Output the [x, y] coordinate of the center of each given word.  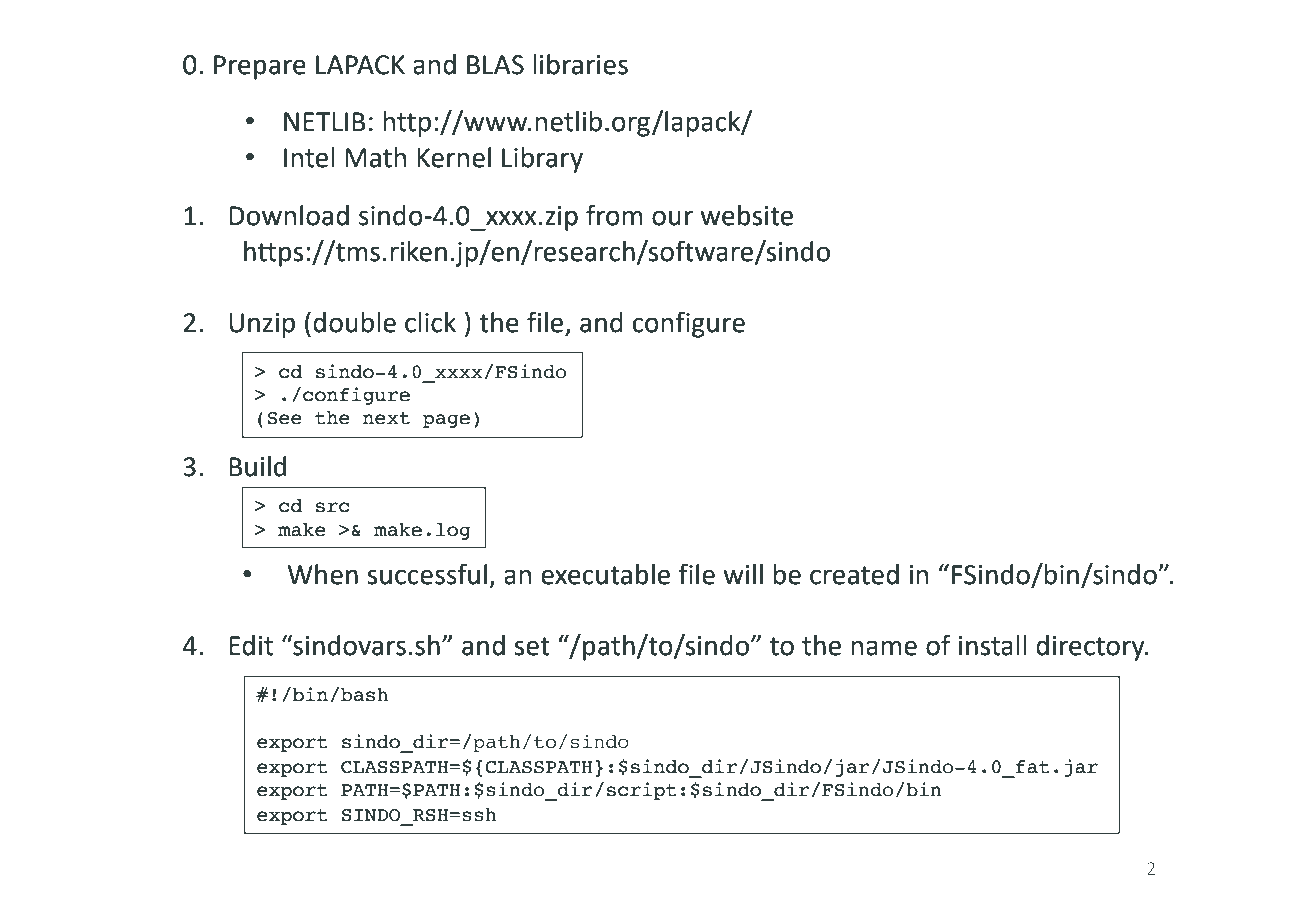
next [386, 418]
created [854, 574]
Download [289, 215]
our [672, 218]
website [746, 215]
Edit [251, 645]
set [532, 646]
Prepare [260, 67]
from [614, 215]
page [446, 421]
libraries [580, 64]
